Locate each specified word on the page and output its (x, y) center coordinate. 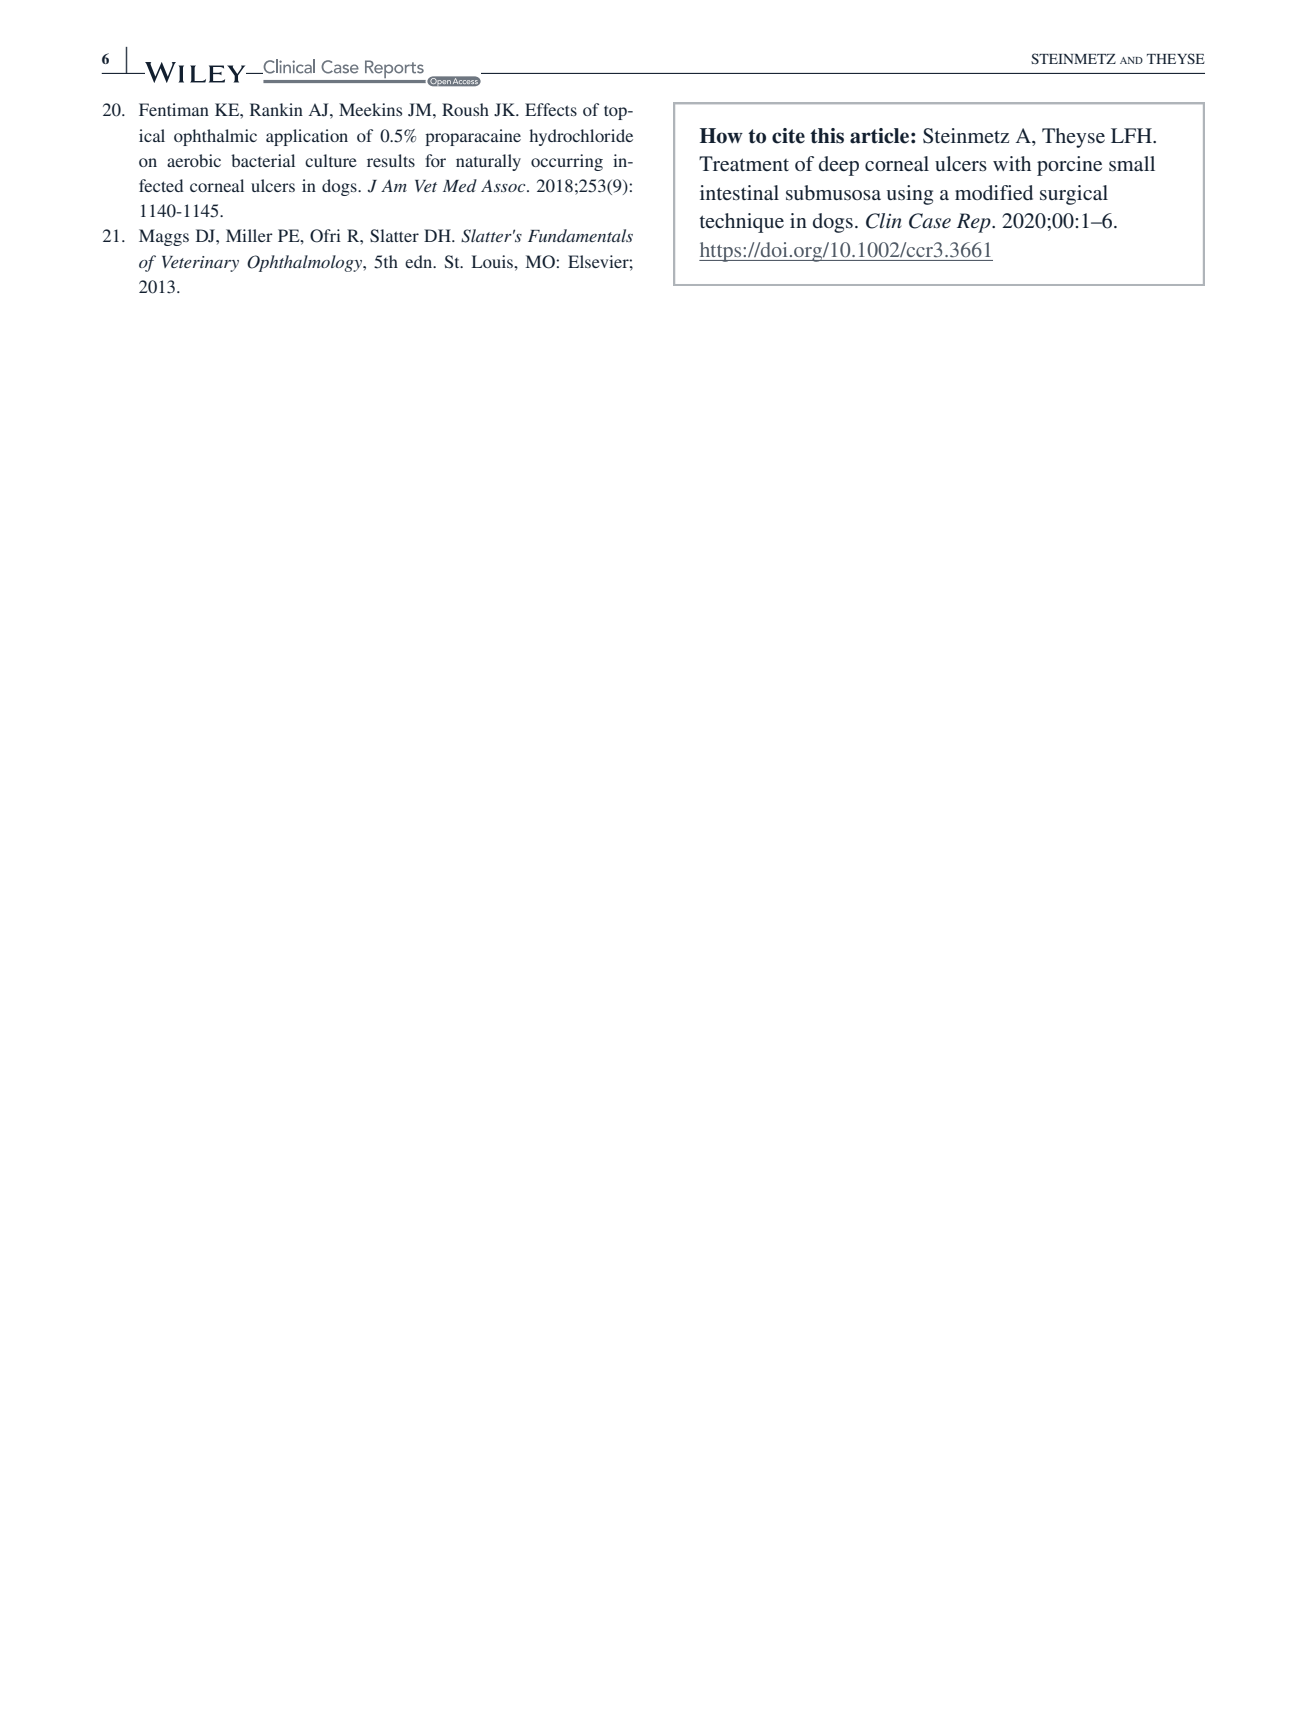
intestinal (739, 192)
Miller (249, 235)
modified (994, 192)
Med (460, 185)
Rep (975, 223)
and (1131, 60)
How (721, 136)
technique (741, 223)
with (1012, 163)
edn (420, 261)
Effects (551, 109)
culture (331, 160)
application (307, 137)
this (827, 136)
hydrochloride (581, 137)
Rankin (276, 109)
